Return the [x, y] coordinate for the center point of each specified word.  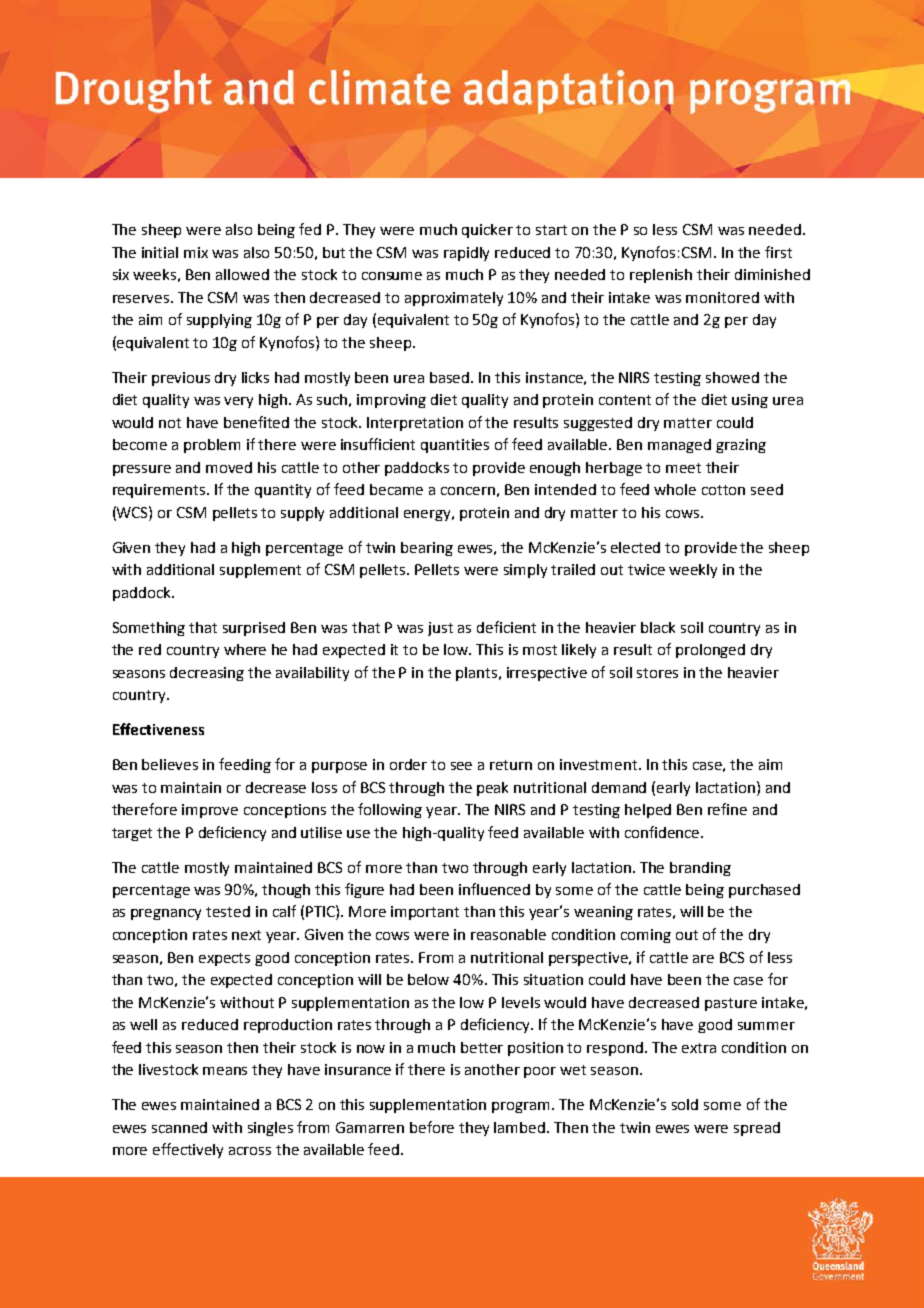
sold [685, 1104]
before [432, 1127]
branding [700, 869]
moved [229, 467]
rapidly [466, 254]
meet [683, 468]
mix [196, 252]
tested [228, 911]
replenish [661, 276]
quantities [455, 446]
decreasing [207, 674]
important [425, 913]
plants [478, 674]
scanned [179, 1127]
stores [657, 673]
